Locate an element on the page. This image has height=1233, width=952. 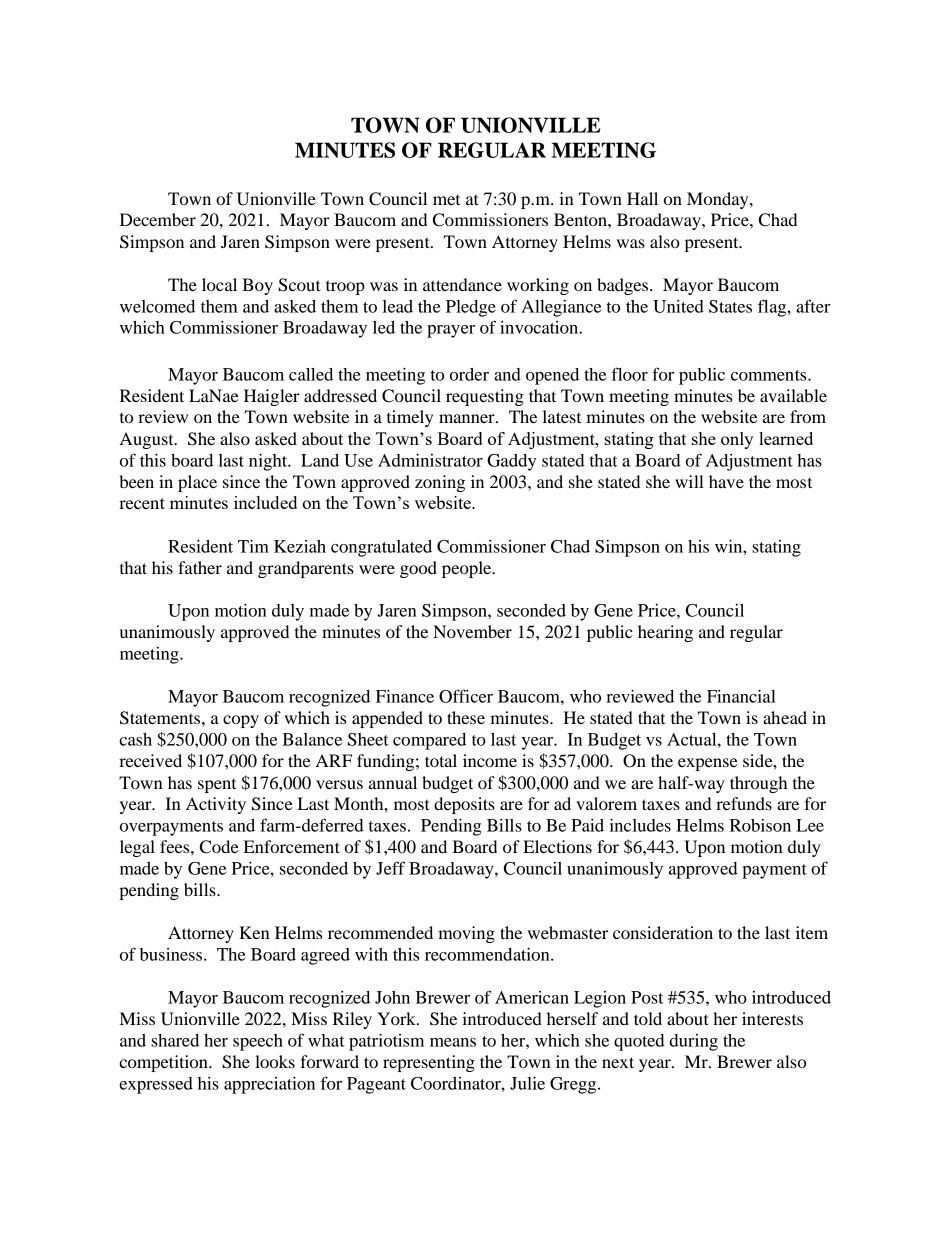
Code is located at coordinates (219, 847).
